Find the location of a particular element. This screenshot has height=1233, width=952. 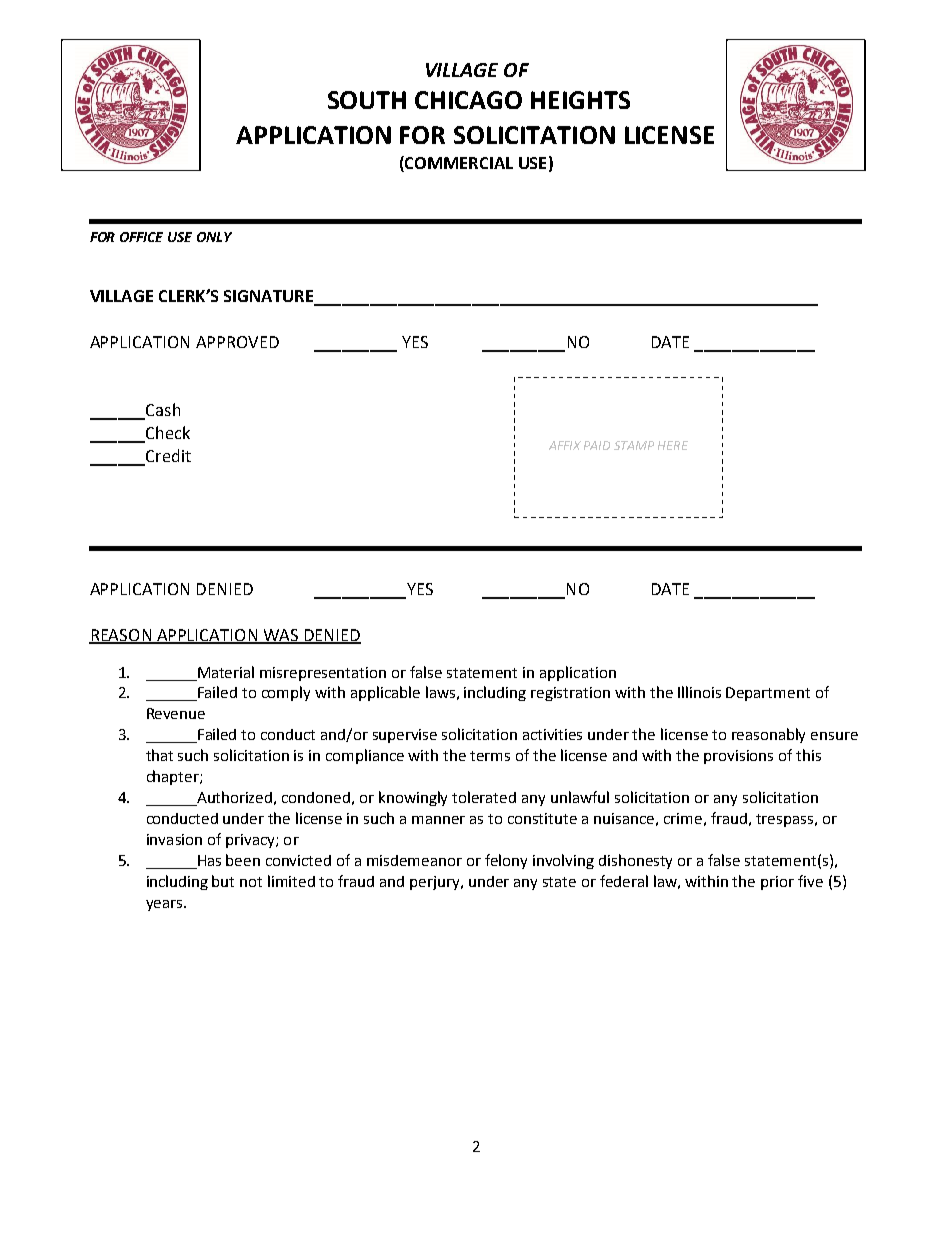

felony is located at coordinates (506, 861).
